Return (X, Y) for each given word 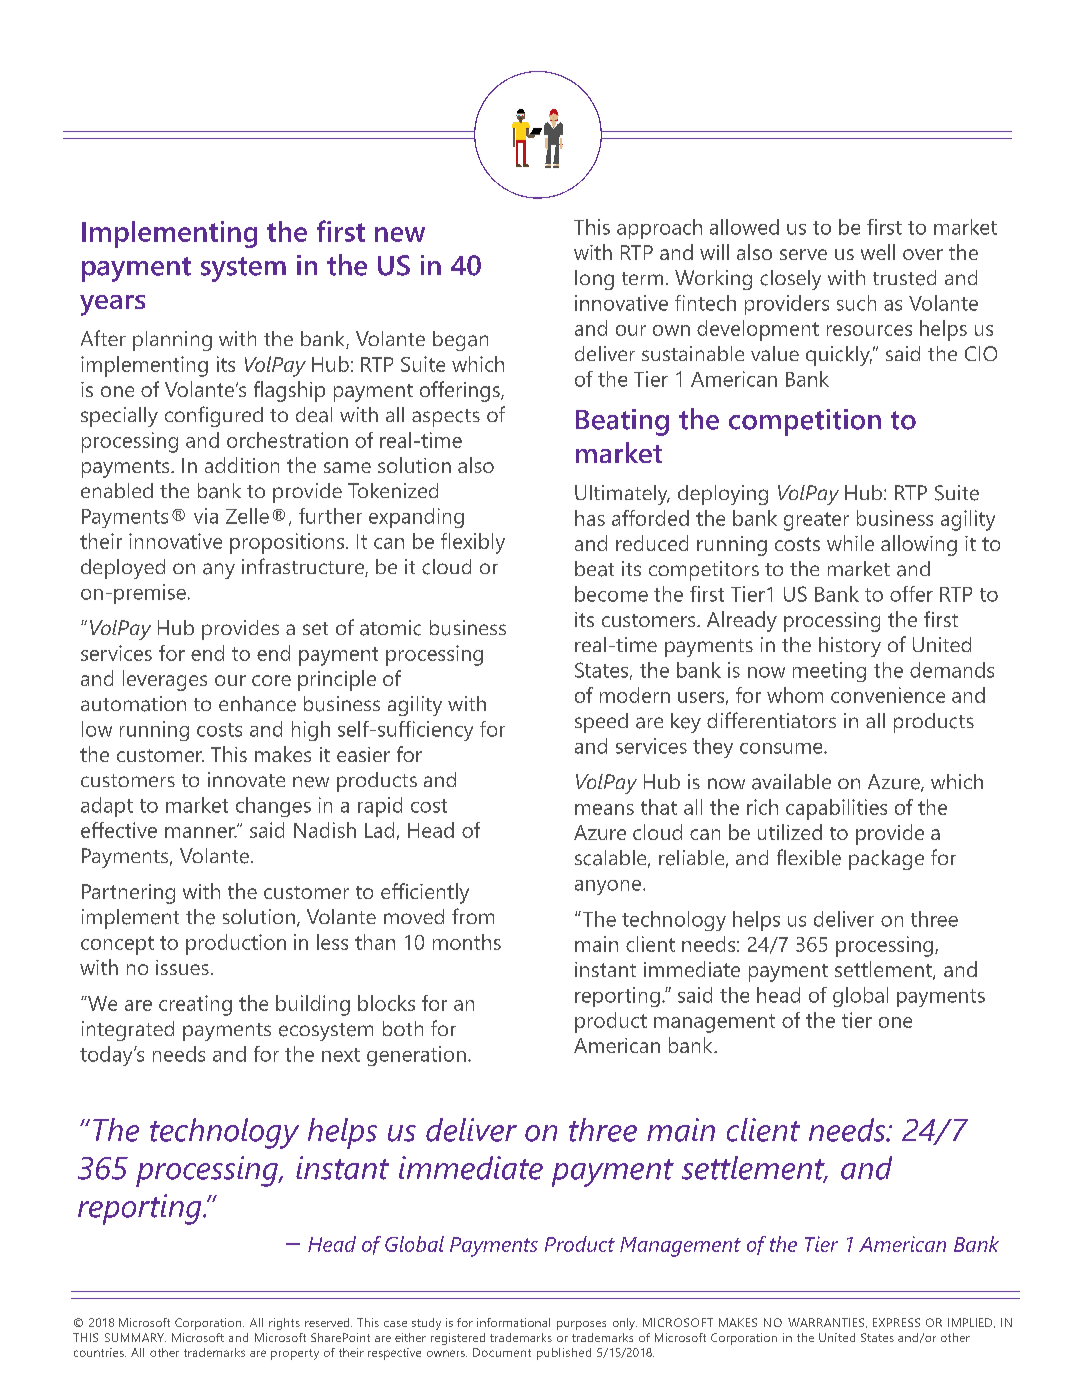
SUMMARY (135, 1337)
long (594, 280)
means (604, 809)
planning (172, 341)
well (878, 252)
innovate (246, 779)
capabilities (836, 809)
